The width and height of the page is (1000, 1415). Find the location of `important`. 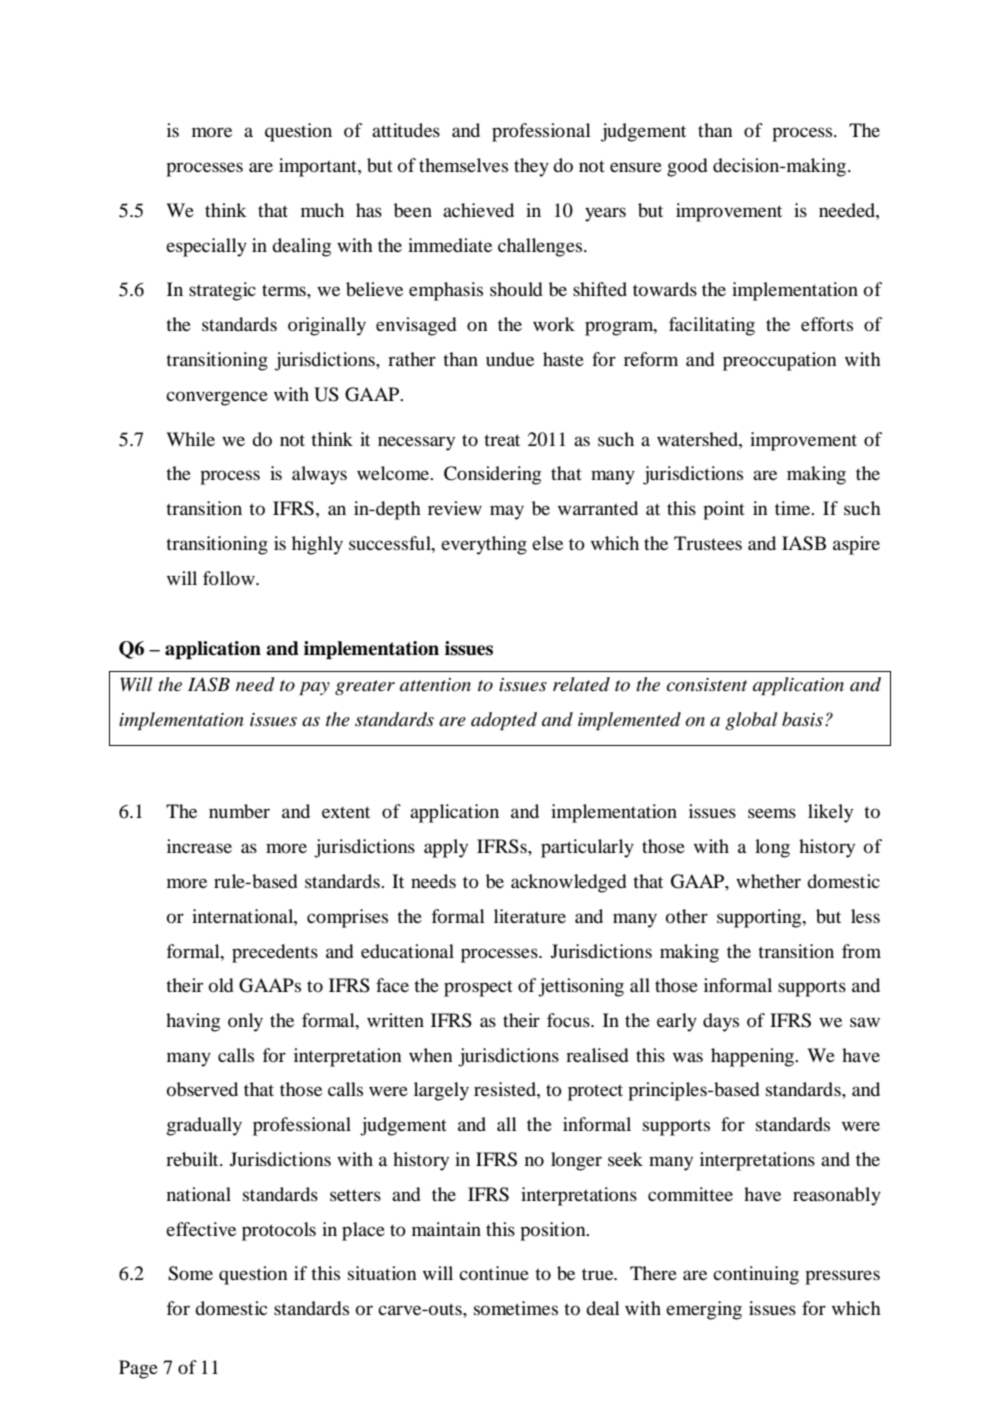

important is located at coordinates (319, 167).
